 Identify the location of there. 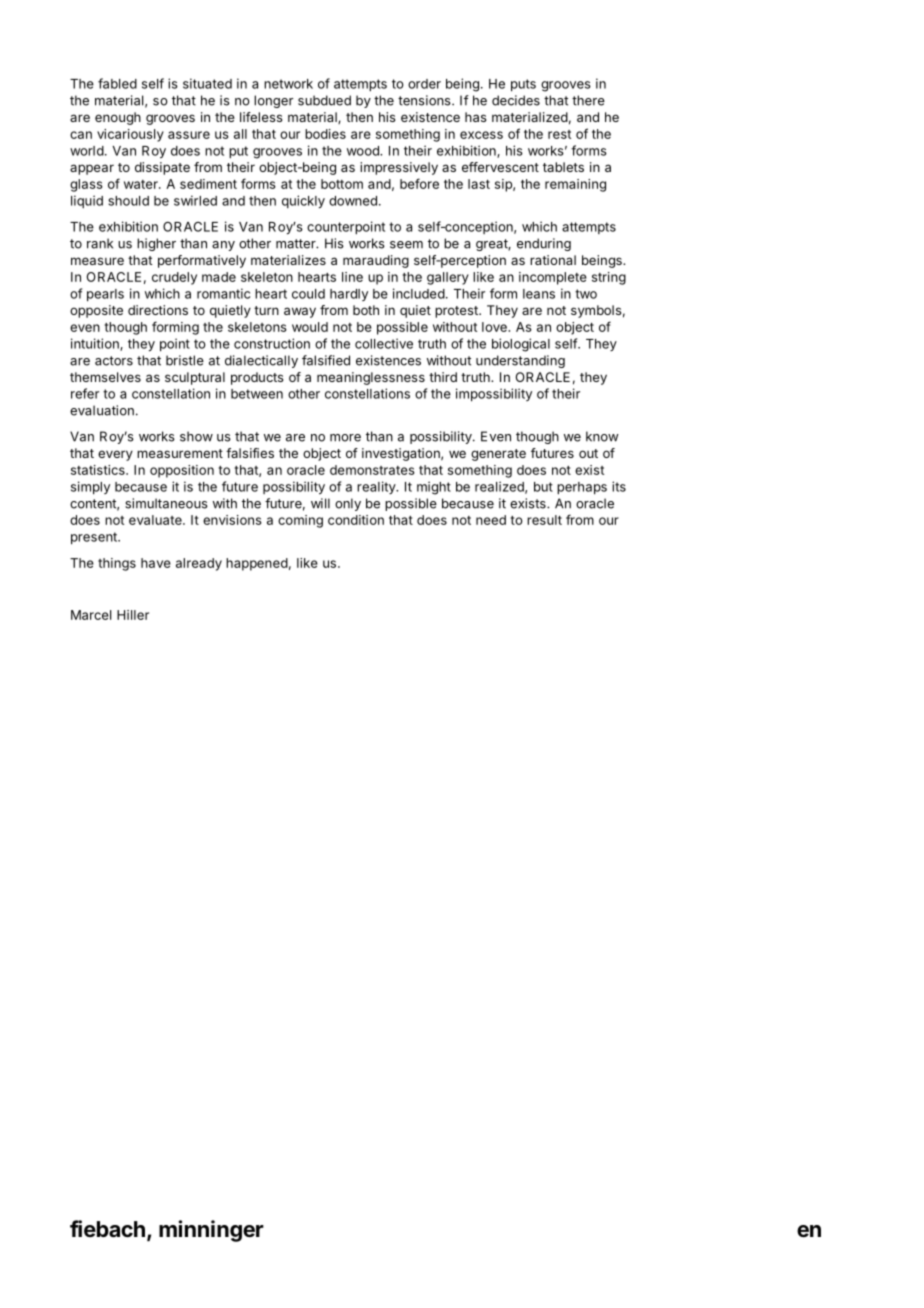
(588, 100).
